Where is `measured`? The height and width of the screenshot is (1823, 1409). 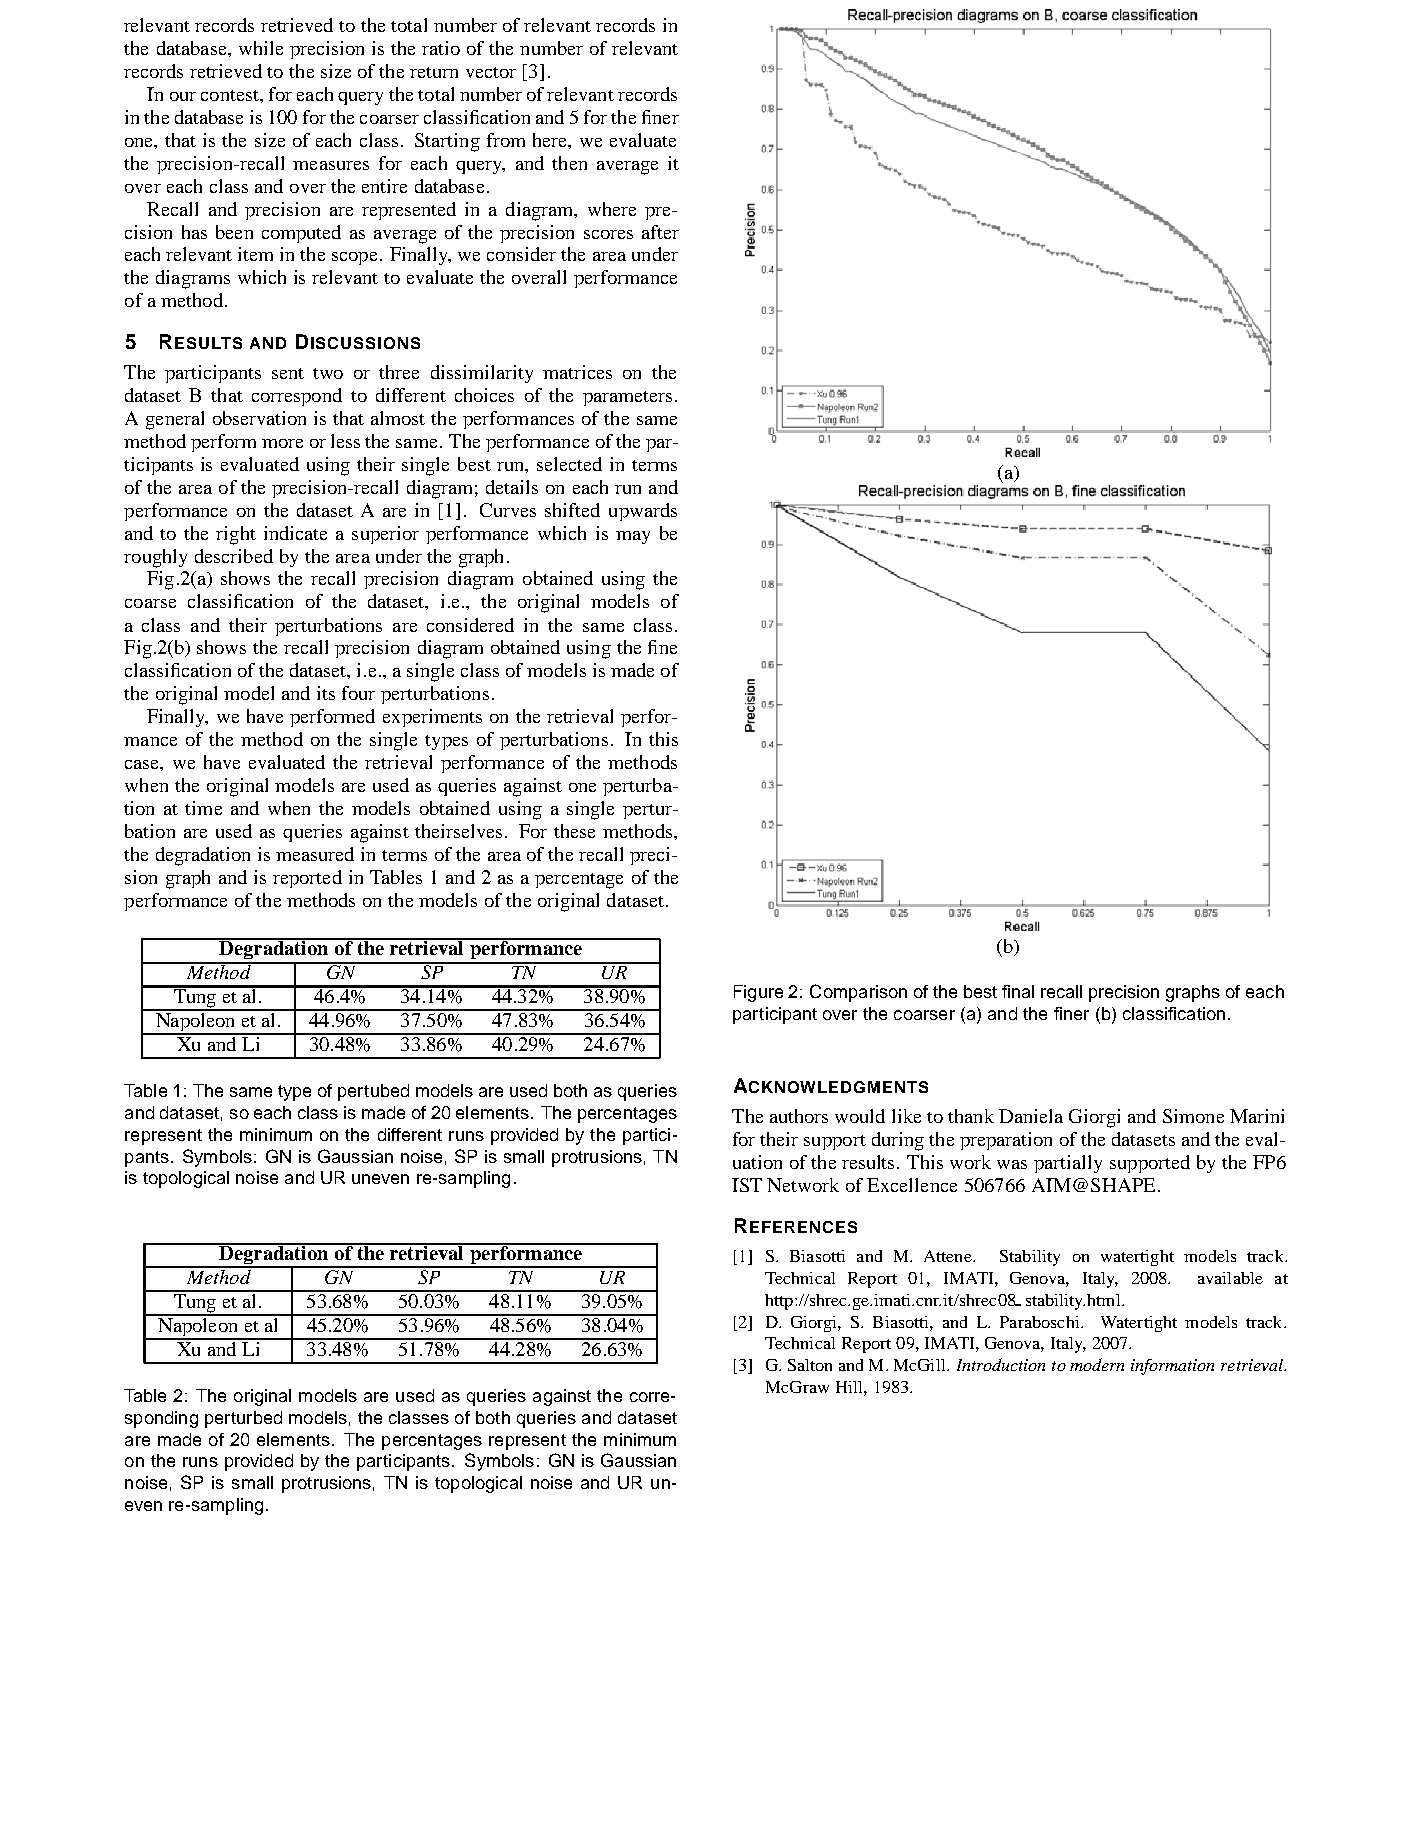 measured is located at coordinates (315, 854).
